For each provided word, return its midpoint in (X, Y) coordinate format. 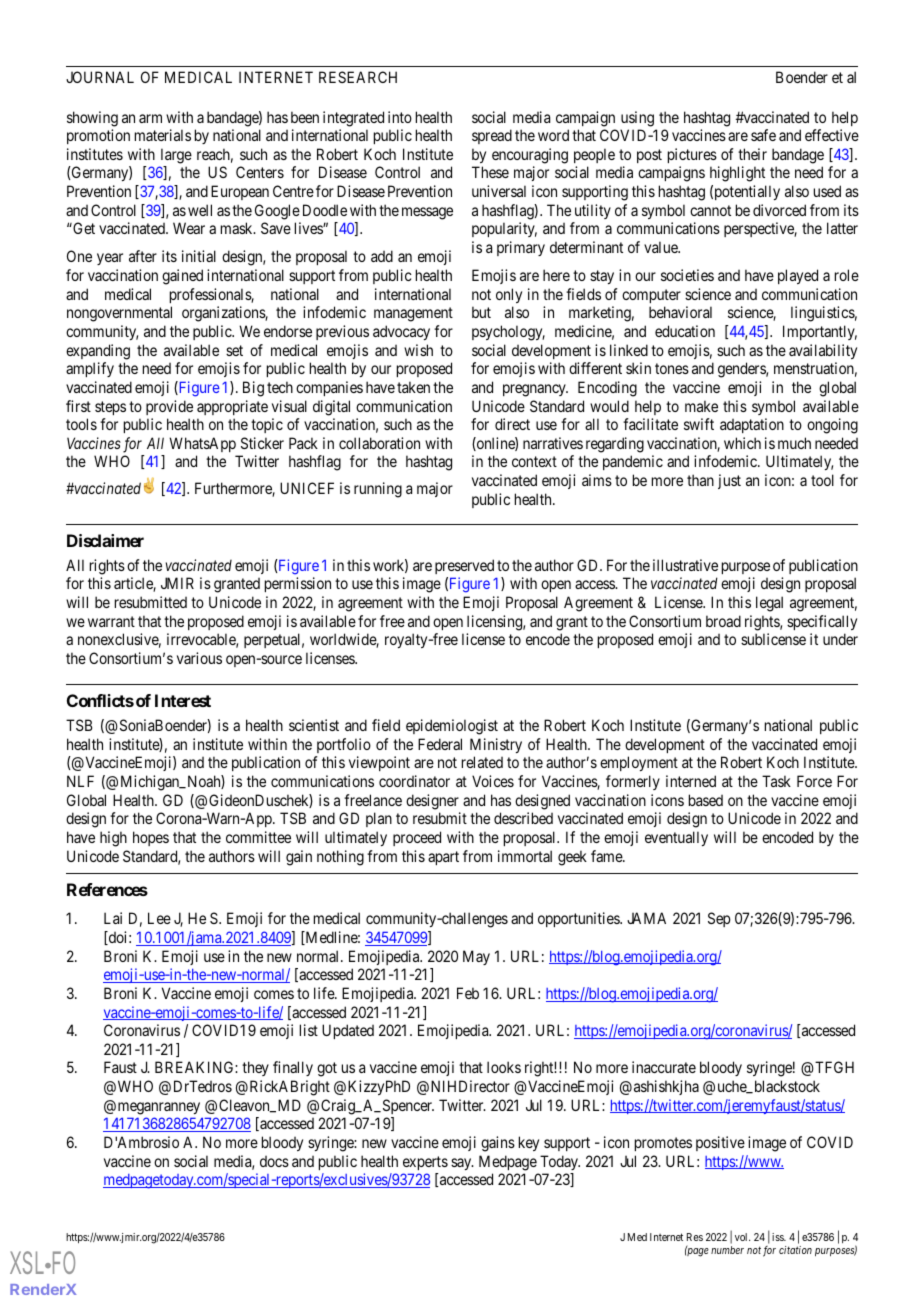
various (199, 658)
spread (492, 136)
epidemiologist (452, 727)
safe (763, 135)
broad (723, 621)
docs (274, 1161)
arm (150, 118)
